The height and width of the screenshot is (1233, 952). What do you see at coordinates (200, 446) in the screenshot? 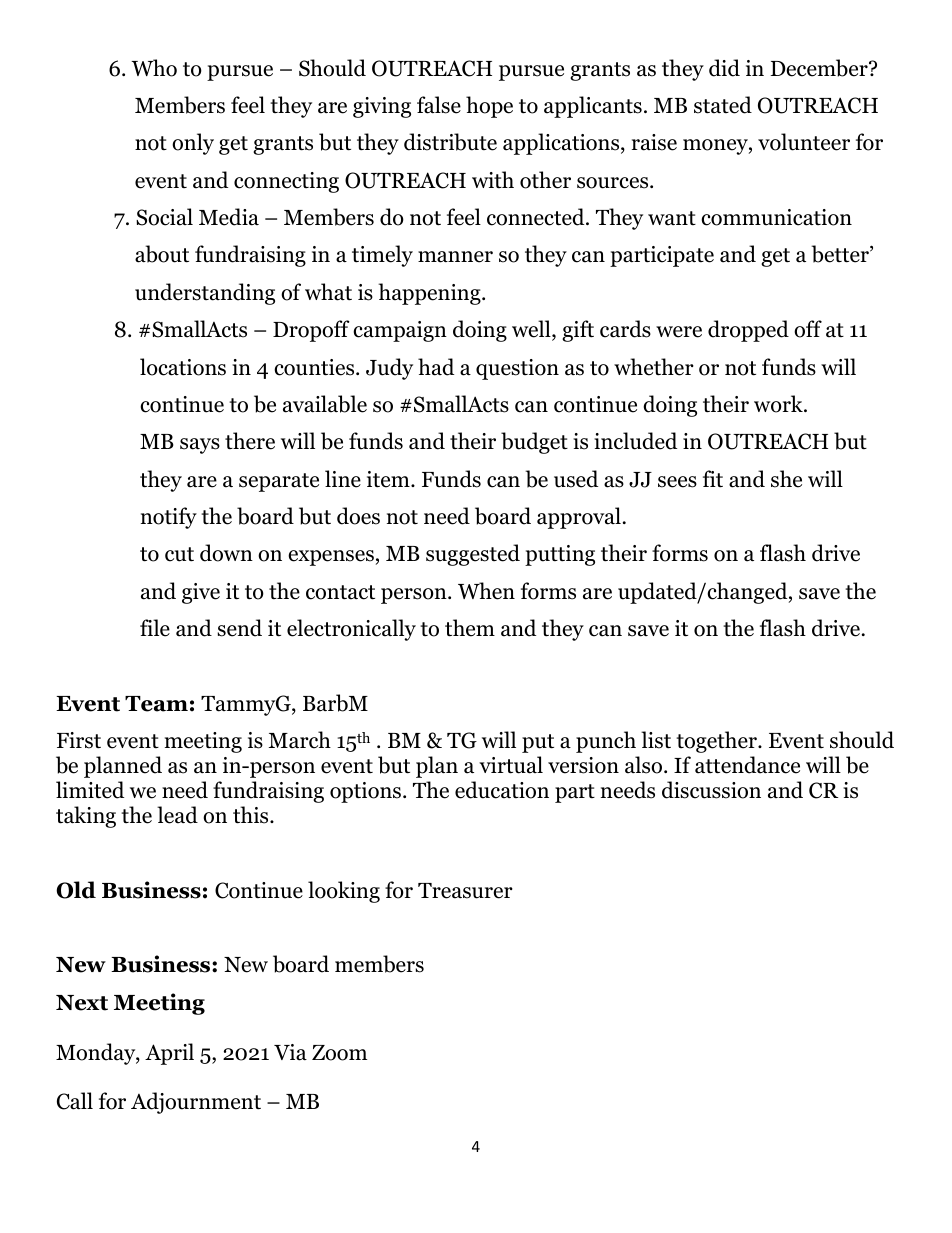
I see `says` at bounding box center [200, 446].
